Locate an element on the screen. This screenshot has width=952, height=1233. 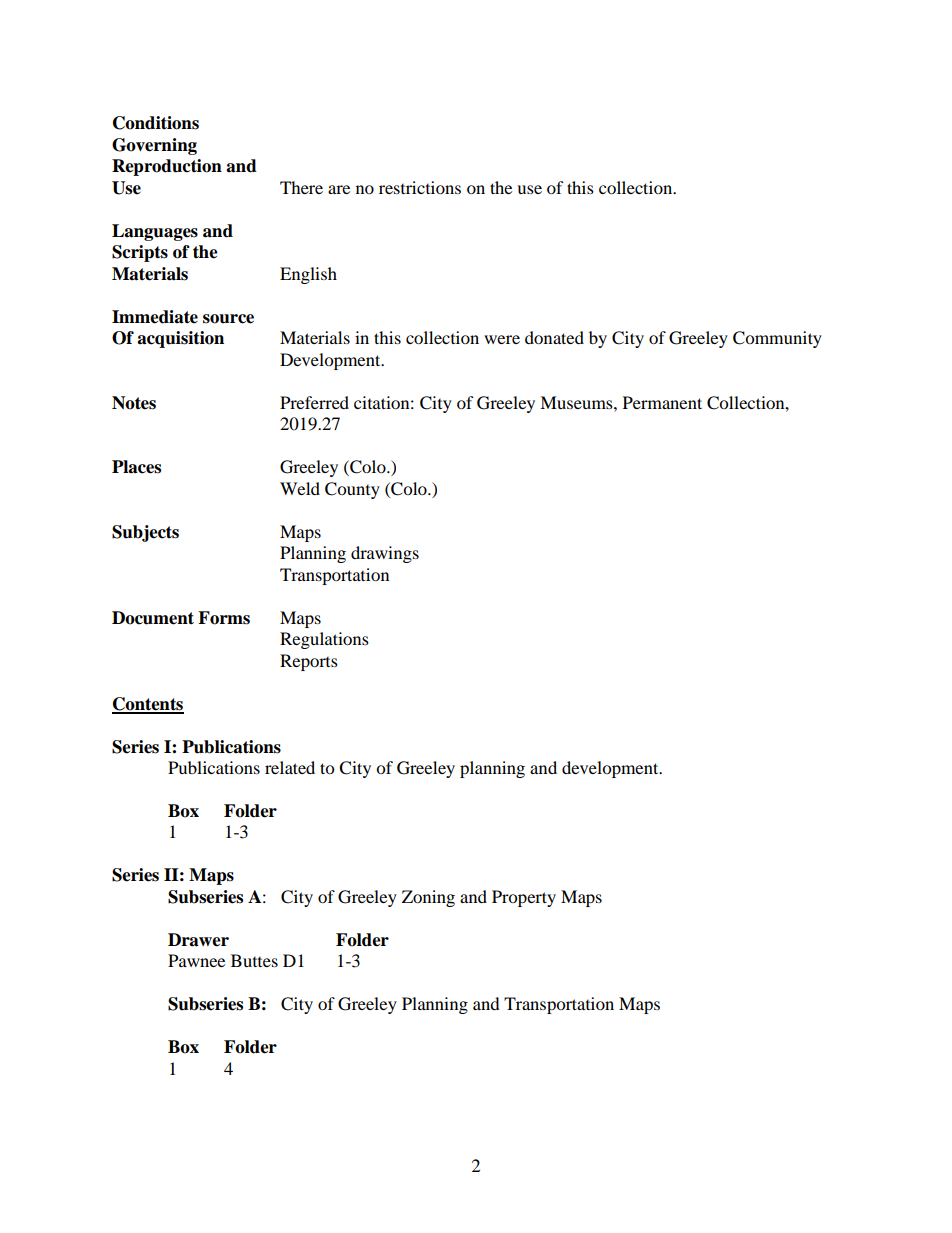
Reports is located at coordinates (309, 662).
